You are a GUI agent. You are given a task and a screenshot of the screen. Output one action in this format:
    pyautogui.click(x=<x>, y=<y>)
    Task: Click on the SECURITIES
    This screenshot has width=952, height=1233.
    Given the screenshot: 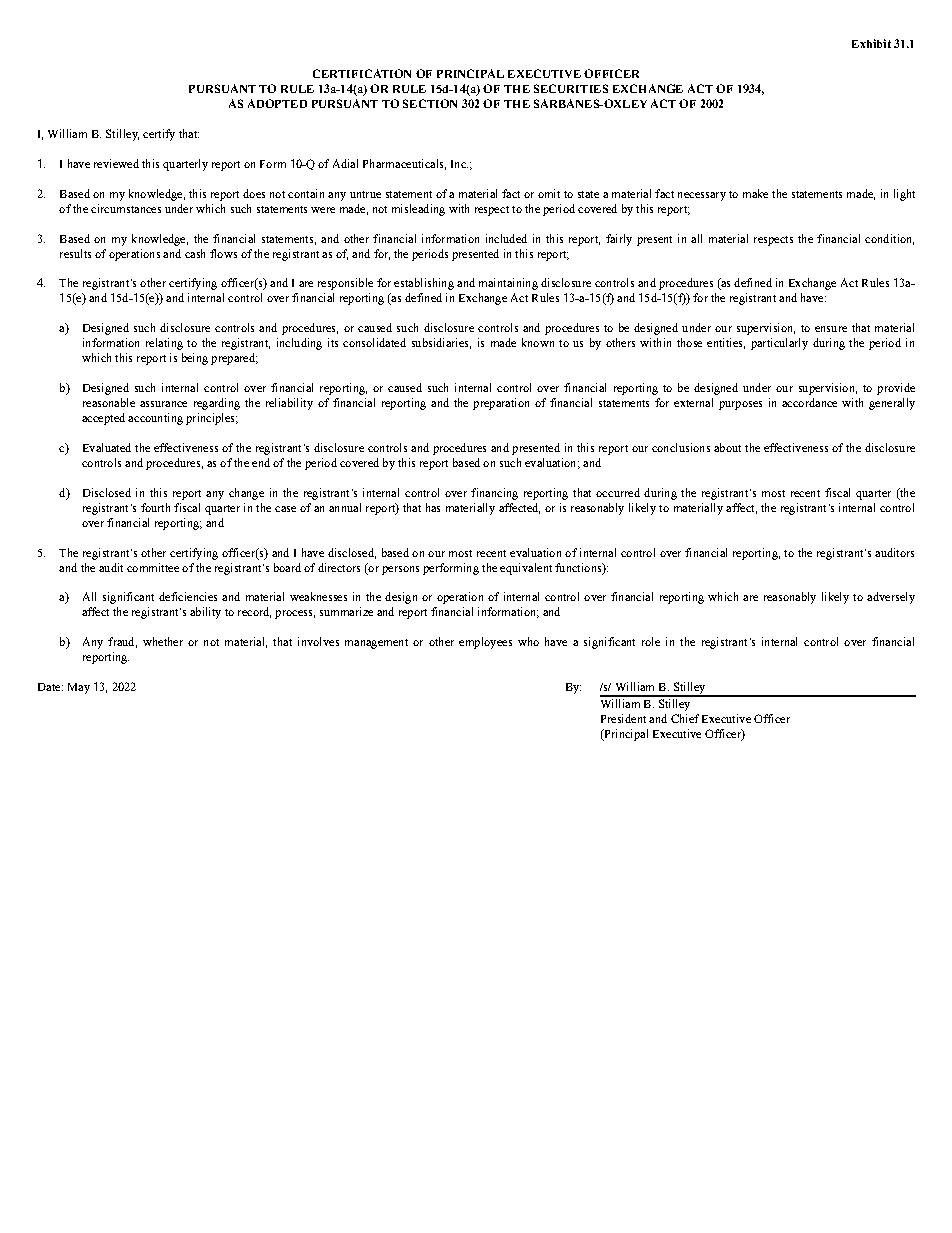 What is the action you would take?
    pyautogui.click(x=571, y=88)
